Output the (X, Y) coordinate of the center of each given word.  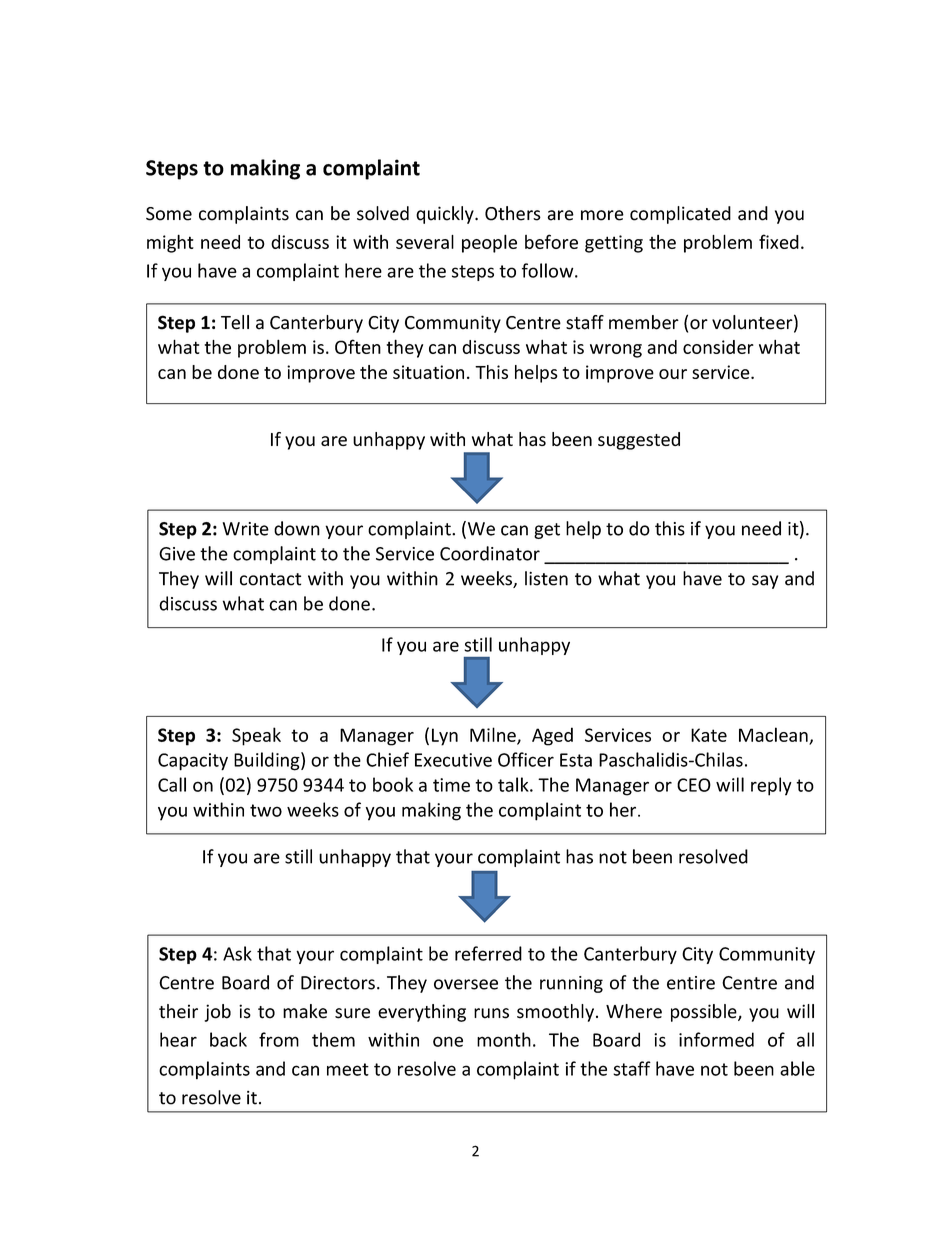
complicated (680, 215)
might (170, 243)
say (765, 582)
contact (270, 579)
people (489, 243)
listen (546, 578)
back (228, 1039)
